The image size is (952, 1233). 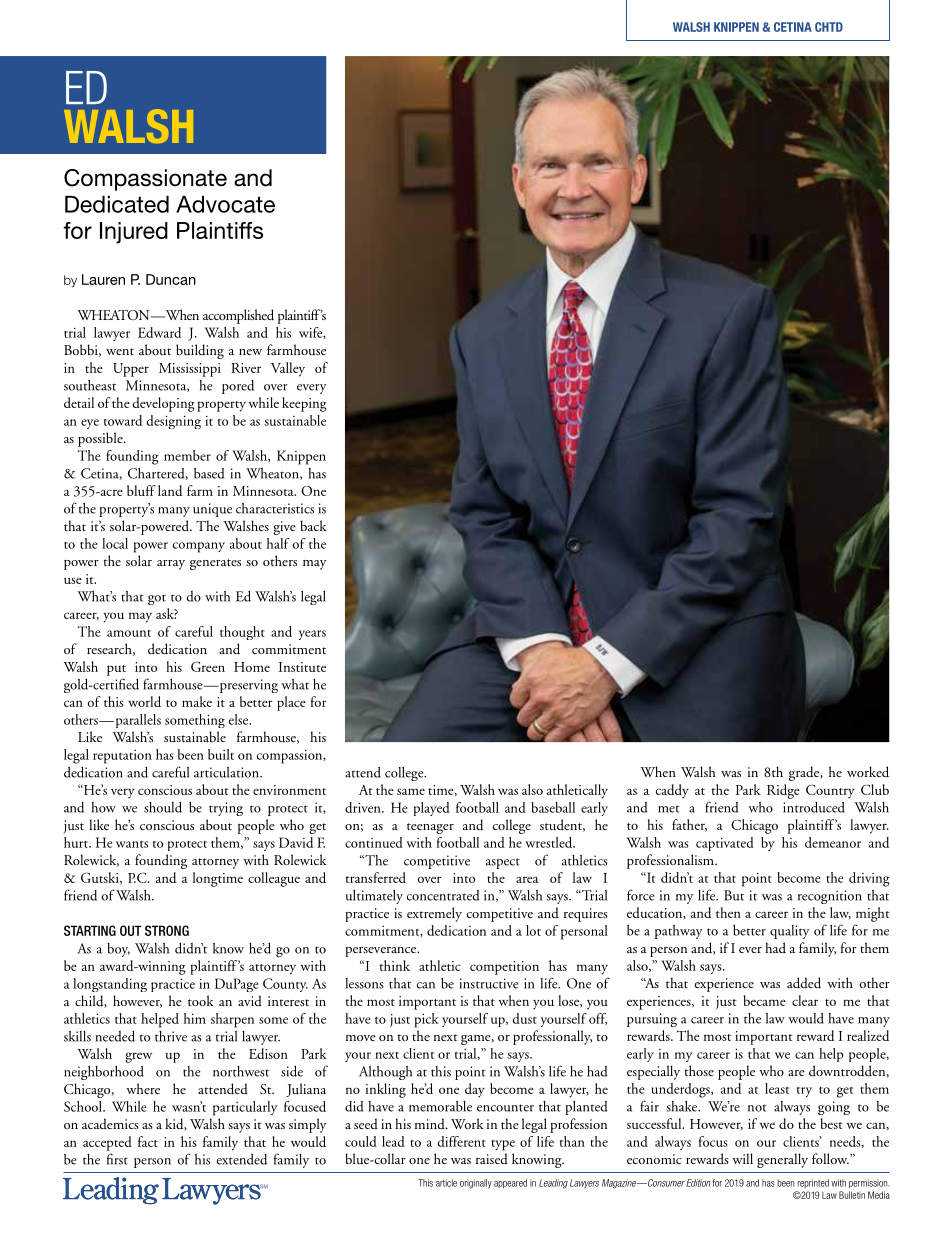 I want to click on STRONG, so click(x=167, y=930).
